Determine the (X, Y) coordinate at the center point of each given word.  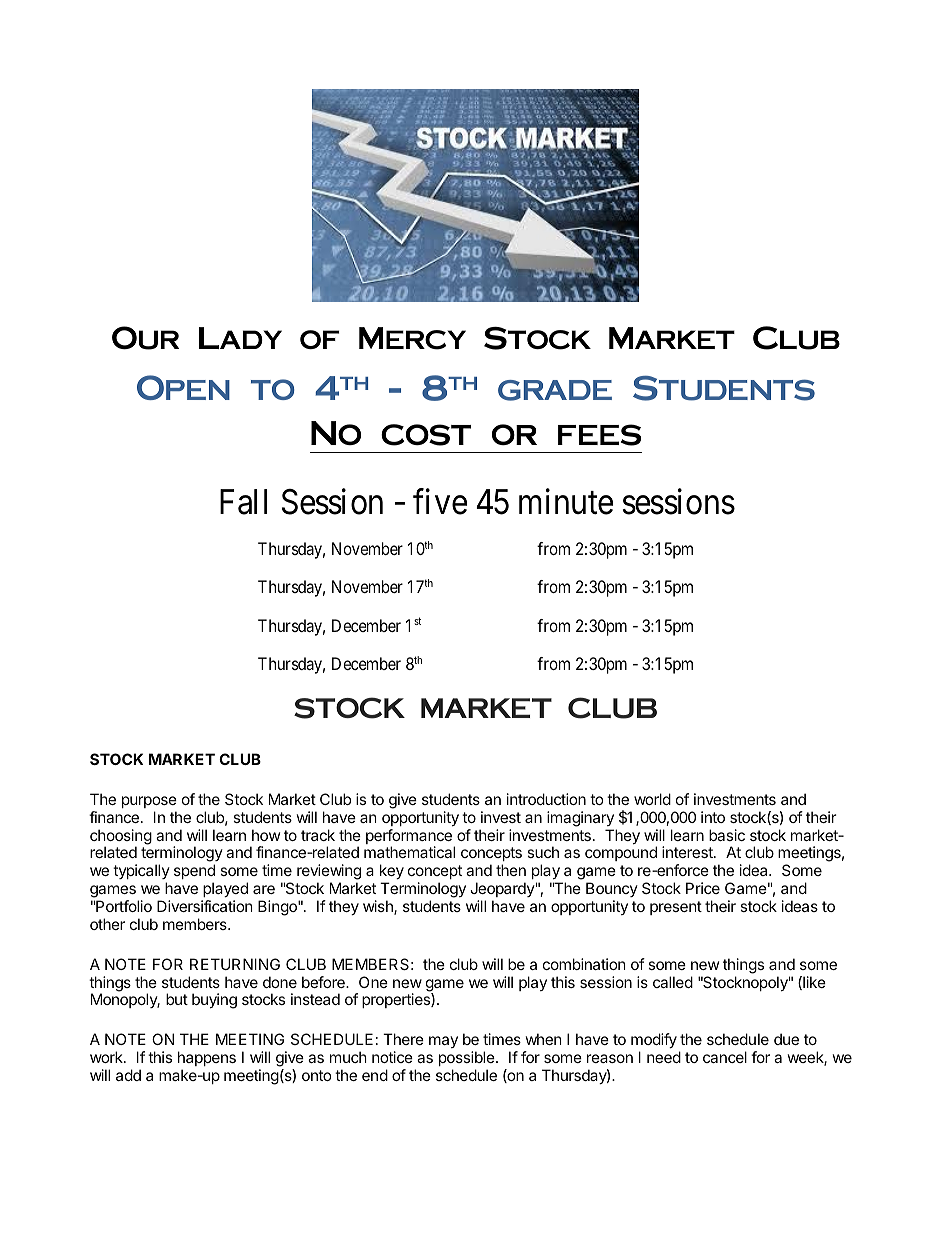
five (440, 502)
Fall (243, 502)
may (443, 1042)
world (652, 799)
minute (566, 502)
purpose (149, 802)
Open (183, 387)
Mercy (412, 338)
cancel (725, 1057)
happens (207, 1058)
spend (194, 871)
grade (555, 390)
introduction (546, 799)
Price (703, 888)
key (392, 871)
